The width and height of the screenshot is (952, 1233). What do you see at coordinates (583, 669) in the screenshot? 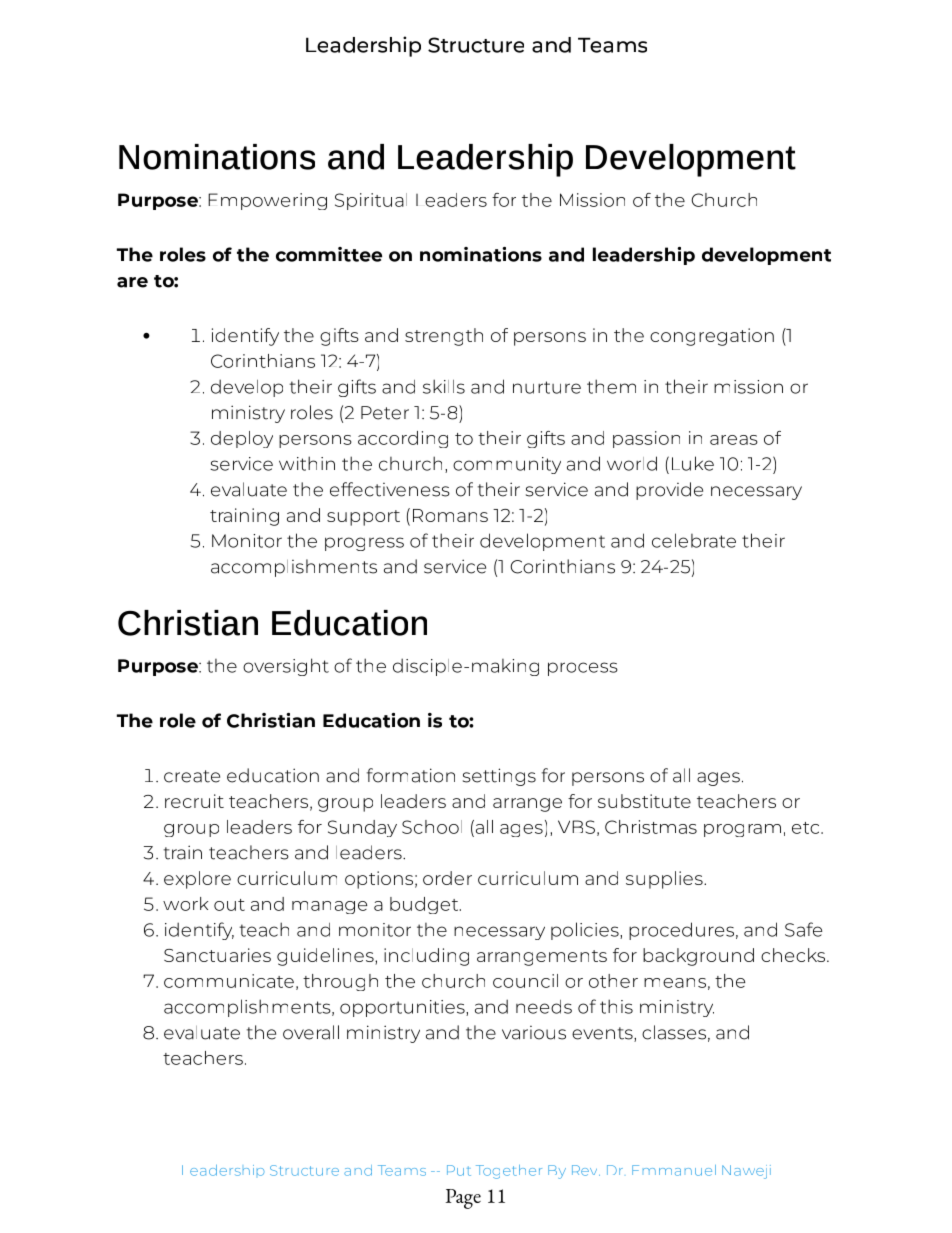
I see `process` at bounding box center [583, 669].
